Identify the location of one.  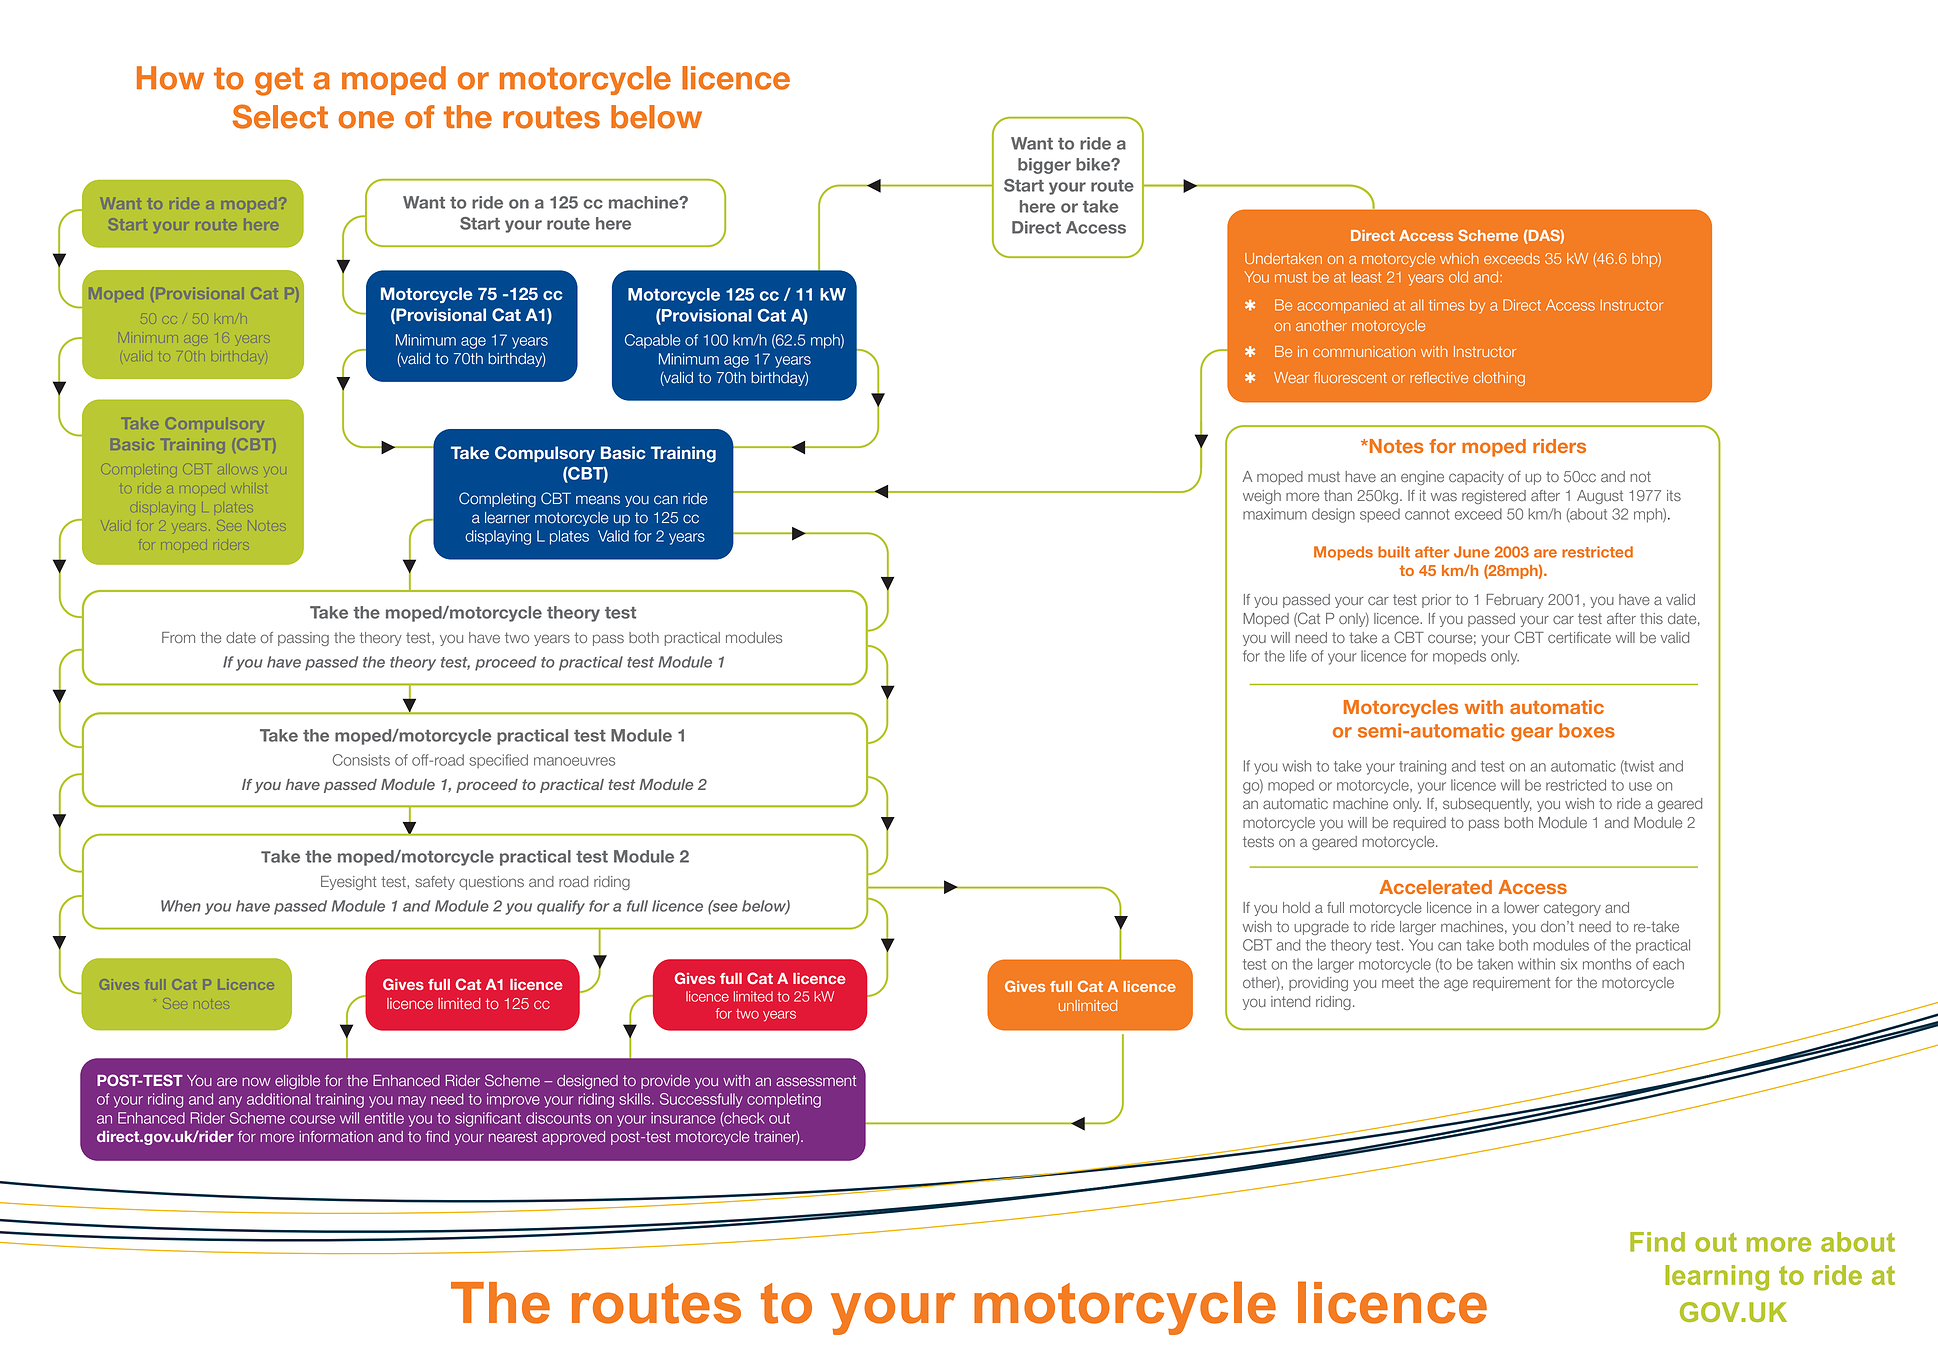
(366, 120).
